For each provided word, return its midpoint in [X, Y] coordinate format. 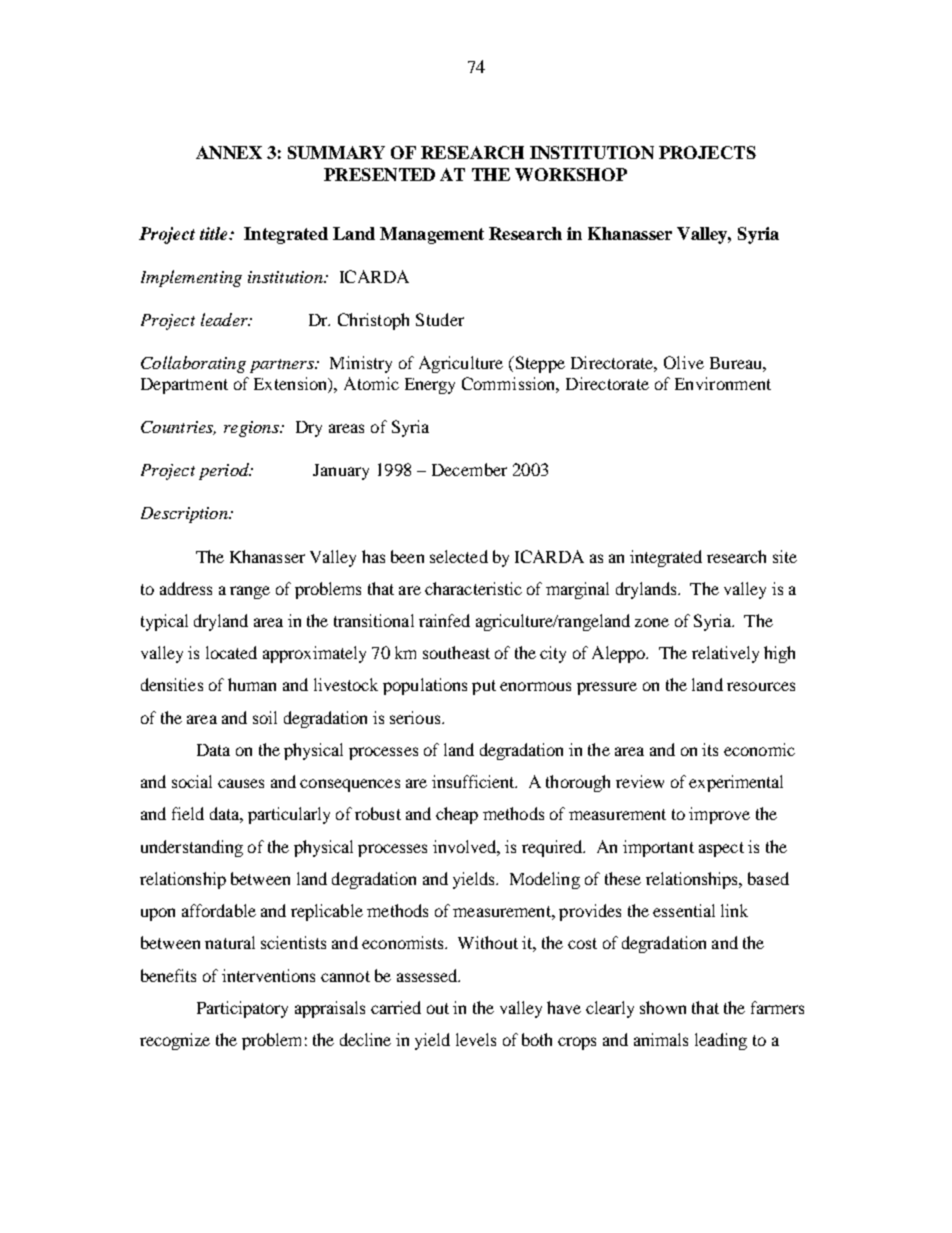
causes [241, 783]
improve [719, 815]
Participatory [242, 1009]
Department [184, 386]
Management [432, 235]
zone [652, 622]
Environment [723, 383]
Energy [430, 386]
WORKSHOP [571, 174]
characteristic [473, 588]
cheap [457, 815]
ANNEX [229, 152]
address [186, 588]
